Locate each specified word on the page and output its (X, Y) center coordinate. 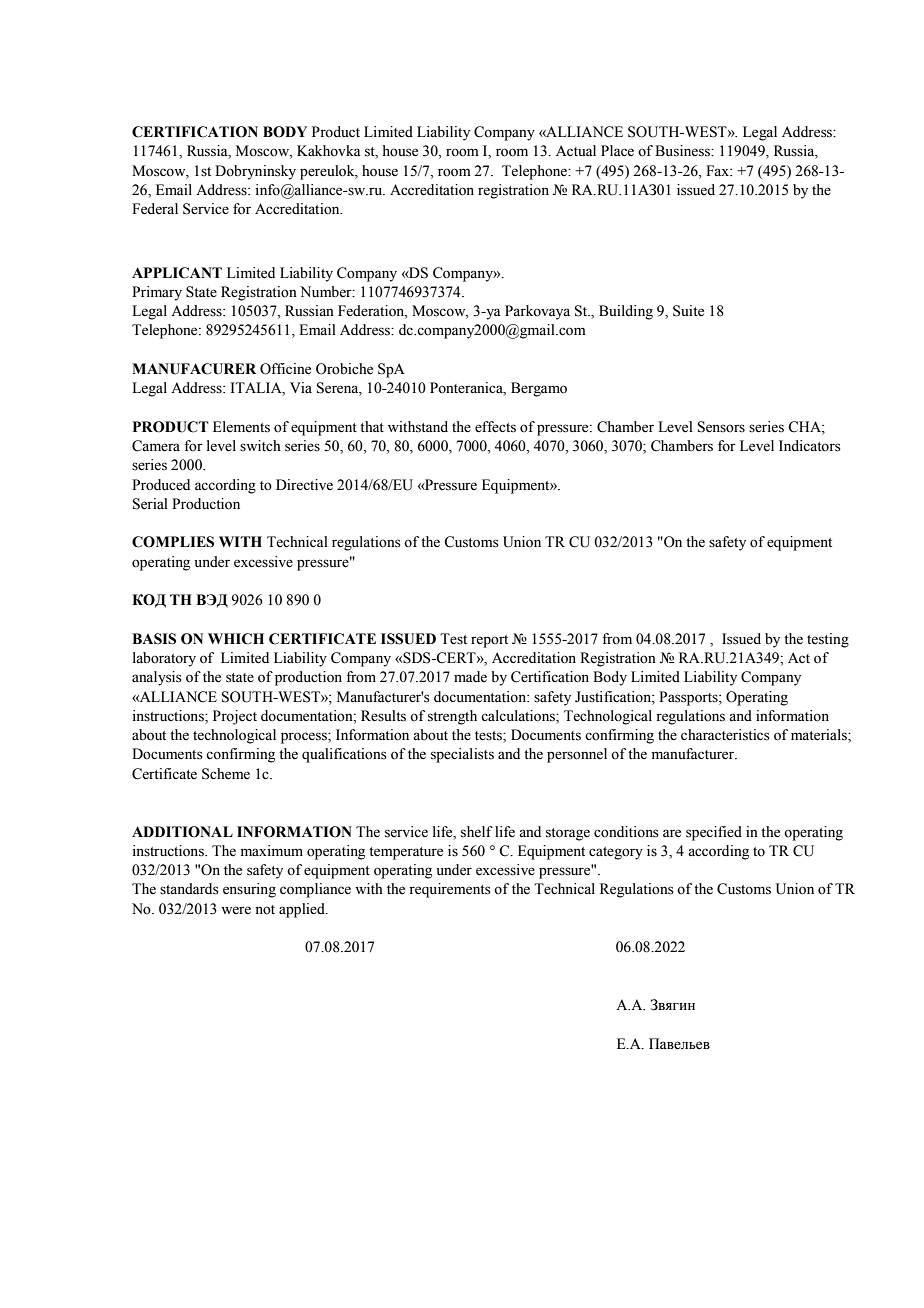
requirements (450, 890)
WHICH (236, 639)
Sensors (721, 427)
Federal (155, 209)
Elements (241, 427)
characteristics (725, 735)
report (489, 641)
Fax (719, 170)
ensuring (249, 890)
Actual (576, 150)
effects (495, 427)
